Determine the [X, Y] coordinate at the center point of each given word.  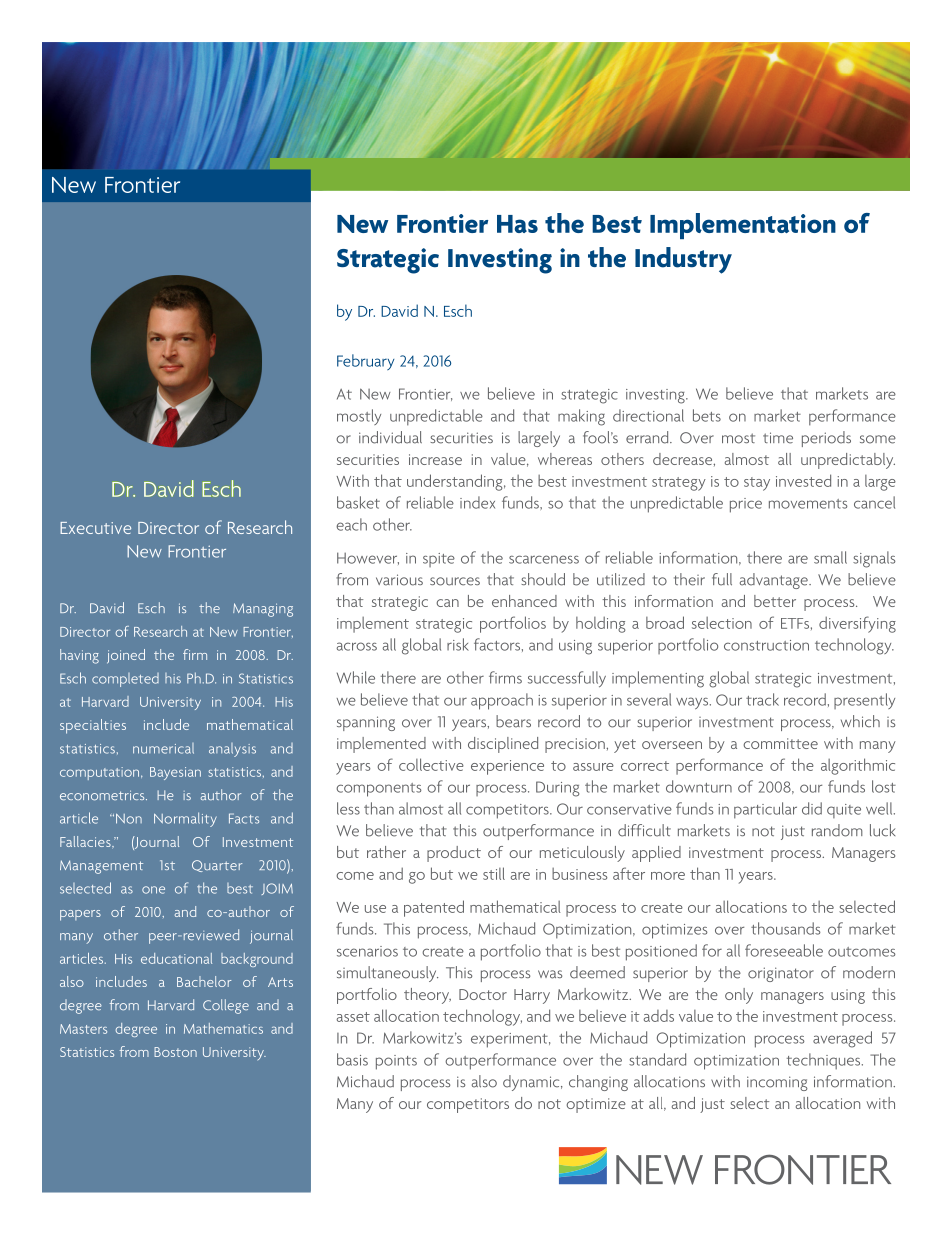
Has [517, 224]
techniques [825, 1061]
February [365, 362]
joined [126, 656]
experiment [510, 1040]
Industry [683, 260]
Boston [175, 1052]
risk [458, 644]
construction [766, 645]
